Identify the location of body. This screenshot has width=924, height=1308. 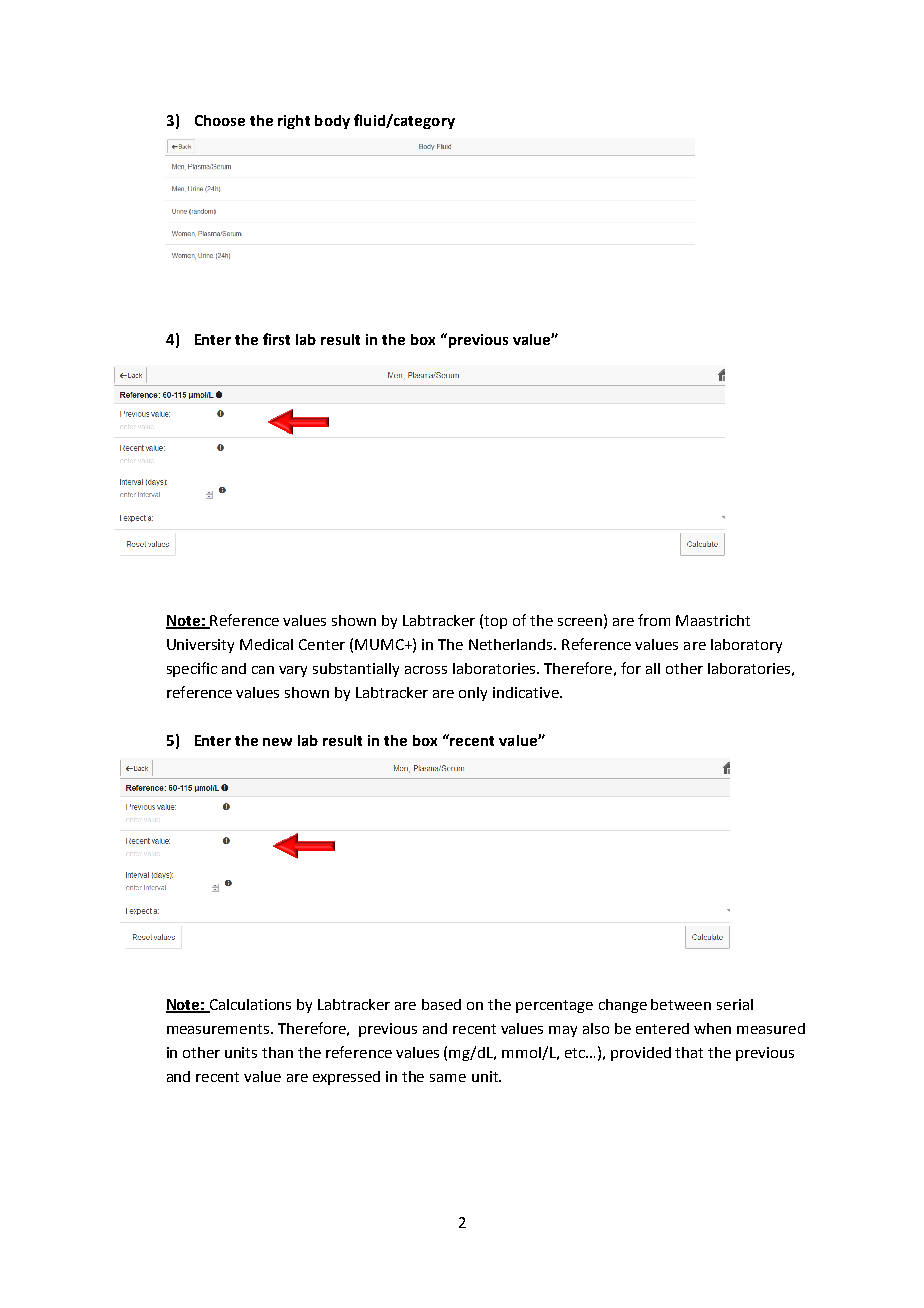
(332, 122).
